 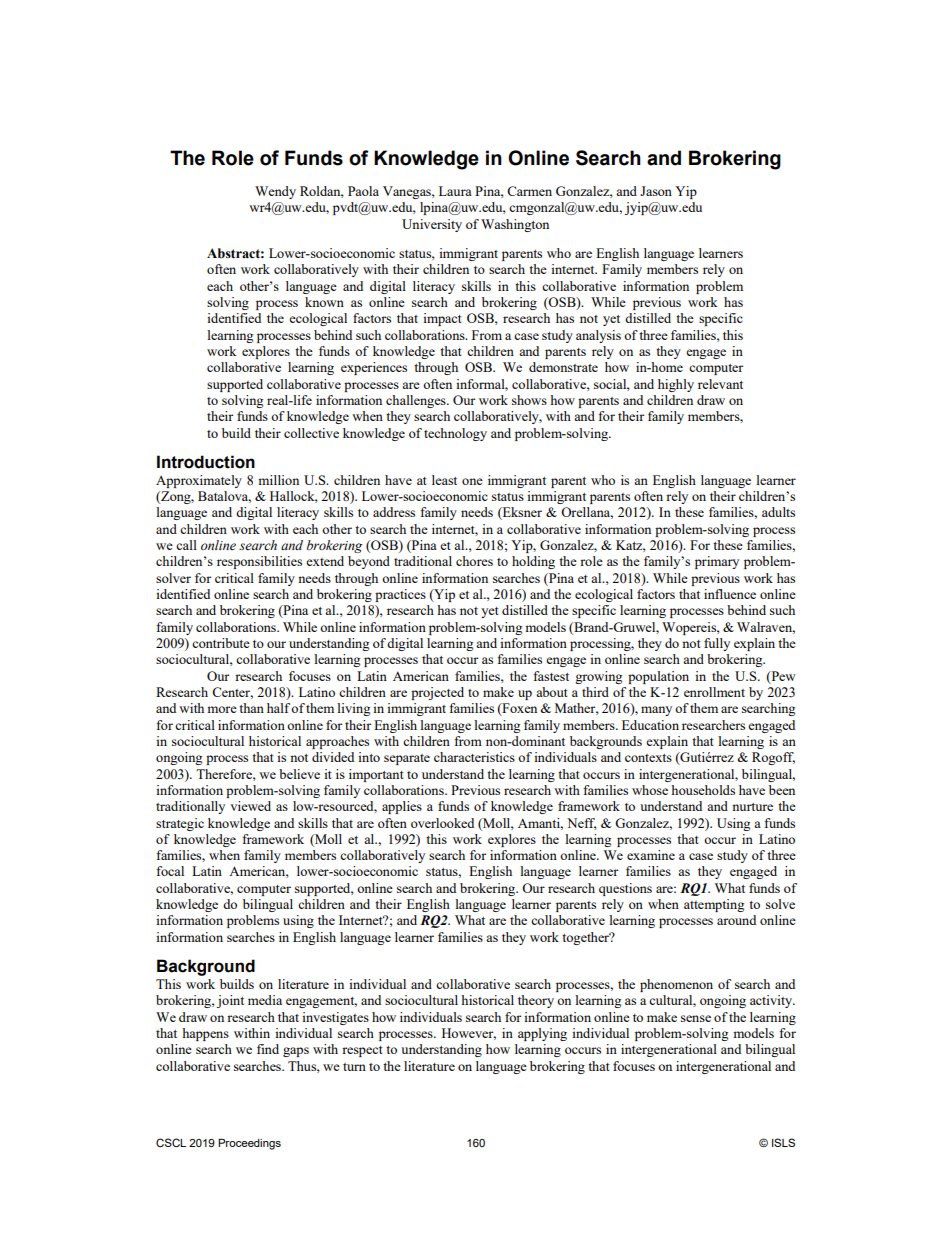 I want to click on attempting, so click(x=714, y=905).
